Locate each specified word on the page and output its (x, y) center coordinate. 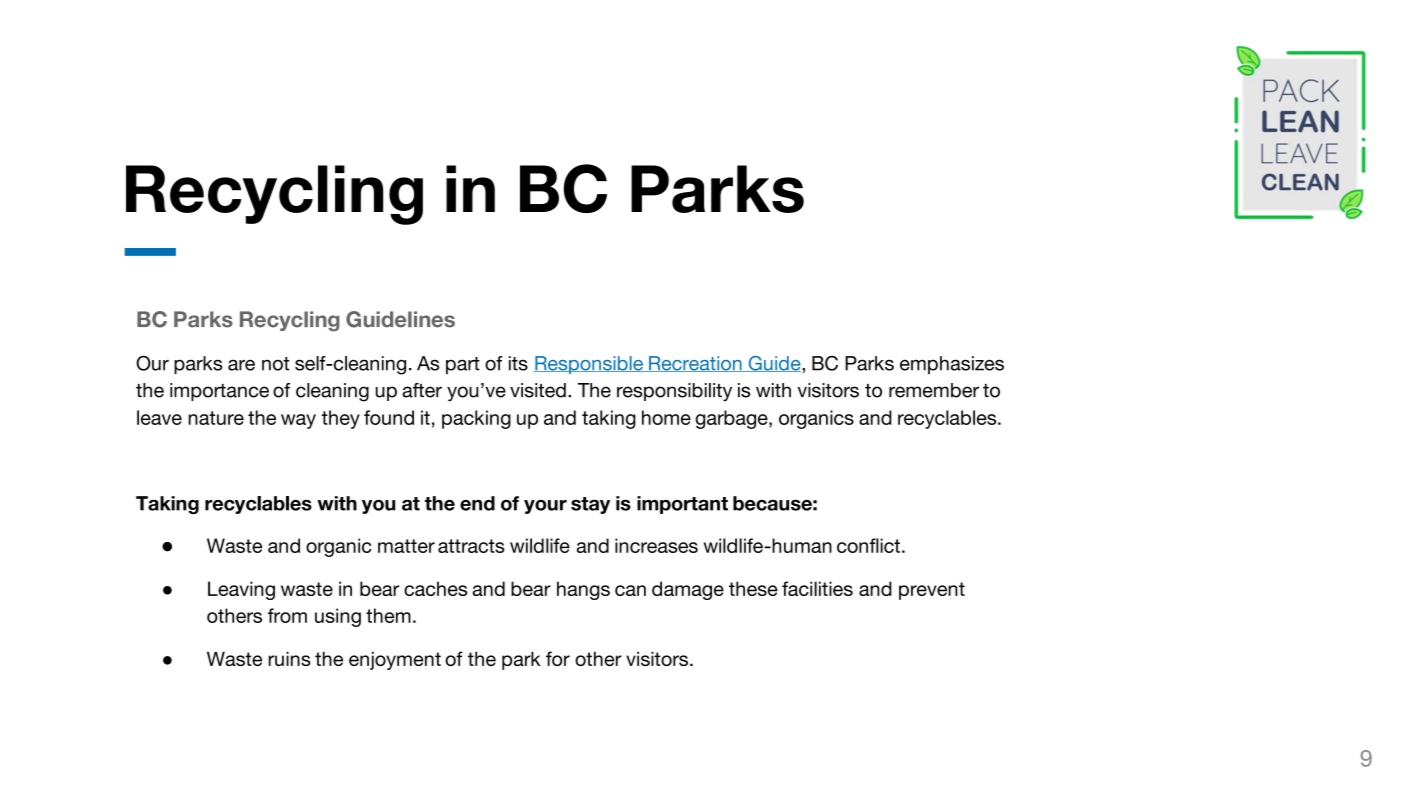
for (558, 658)
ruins (289, 658)
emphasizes (952, 365)
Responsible (589, 365)
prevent (932, 591)
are (241, 365)
